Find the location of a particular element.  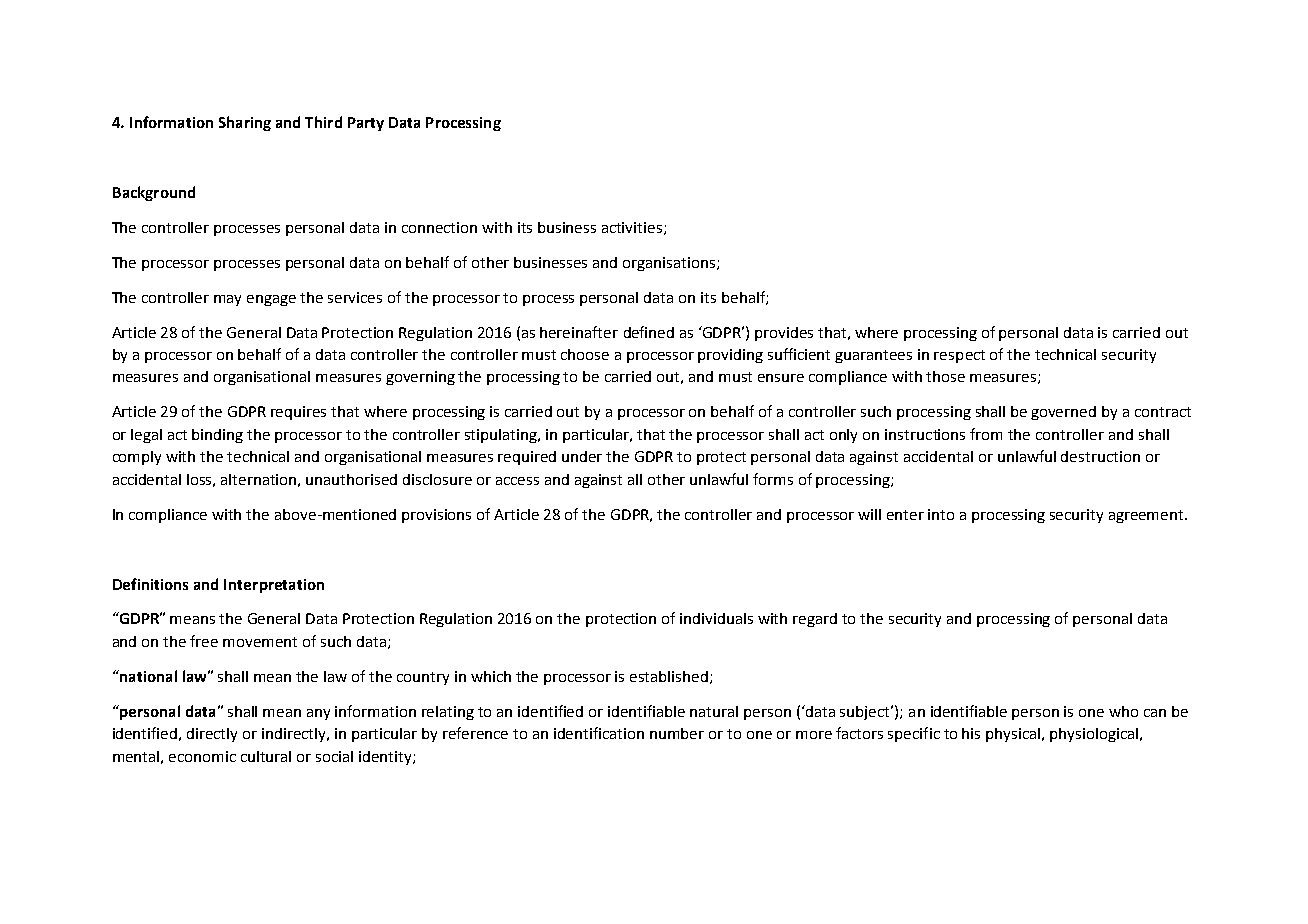

Sharing is located at coordinates (245, 123).
